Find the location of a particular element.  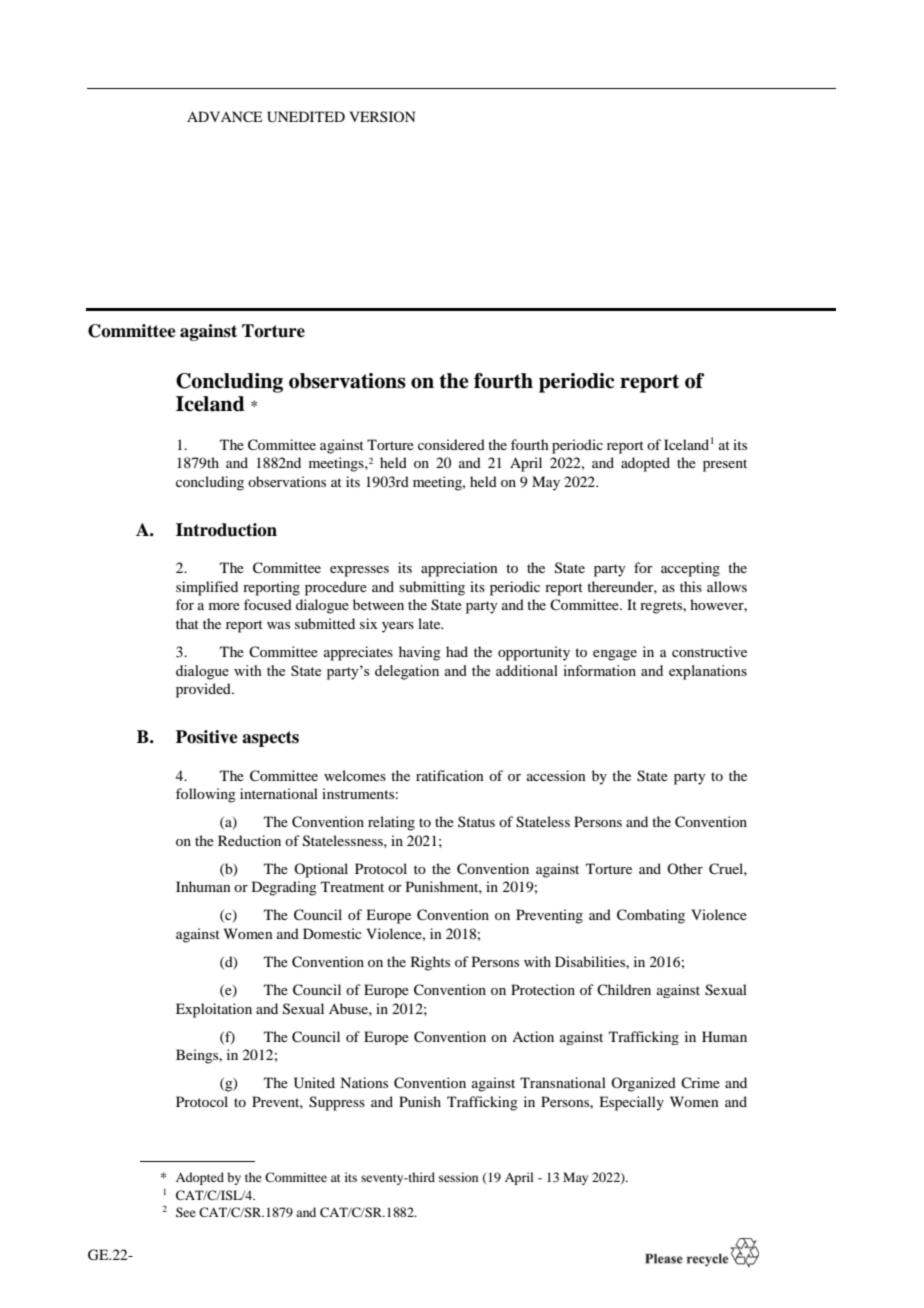

ADVANCE is located at coordinates (224, 117).
